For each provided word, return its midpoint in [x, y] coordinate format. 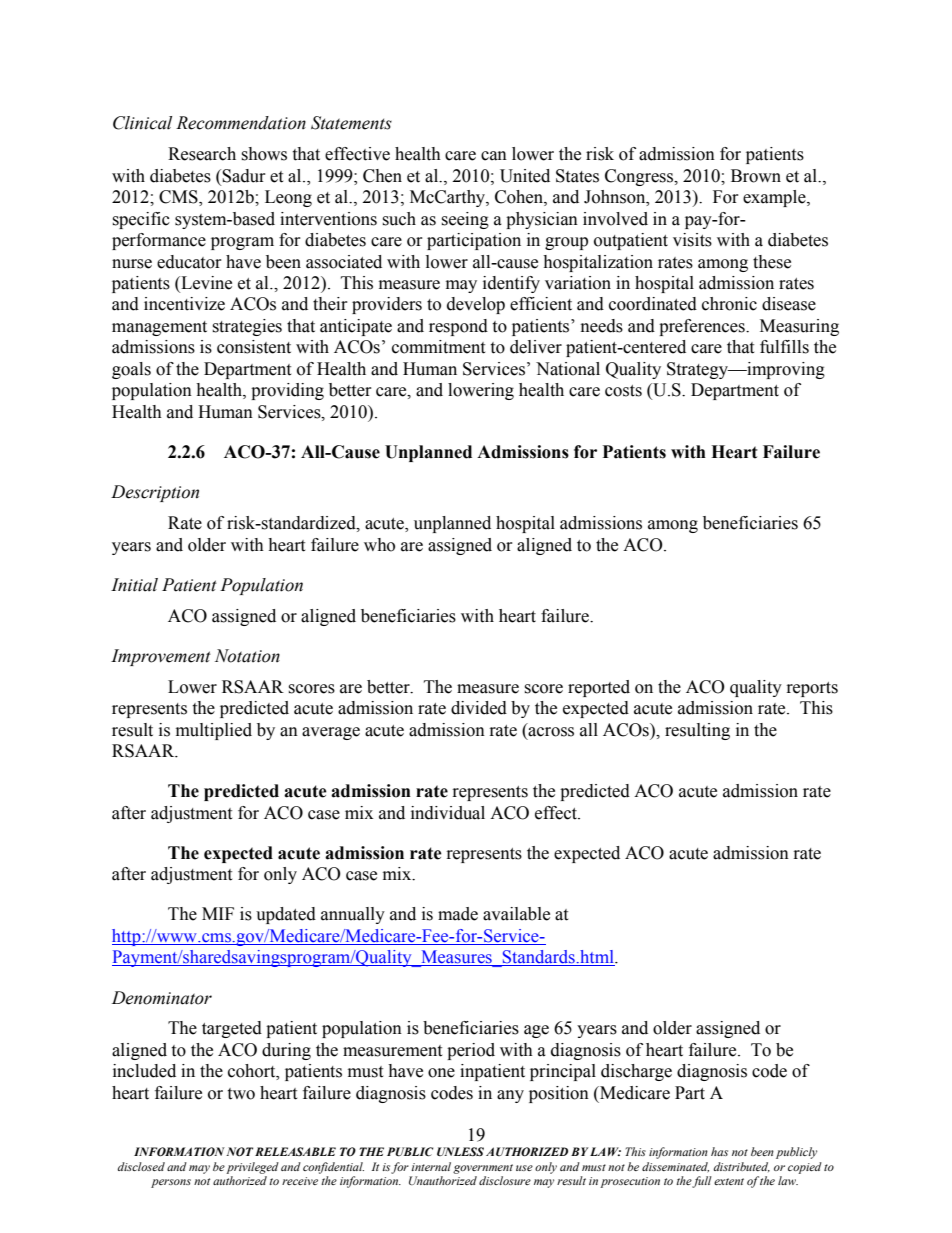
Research [202, 154]
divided [479, 708]
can [494, 156]
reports [812, 689]
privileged [252, 1168]
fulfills [784, 347]
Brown [756, 176]
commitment [438, 347]
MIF [218, 913]
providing [287, 391]
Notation [247, 656]
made [458, 914]
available [516, 914]
